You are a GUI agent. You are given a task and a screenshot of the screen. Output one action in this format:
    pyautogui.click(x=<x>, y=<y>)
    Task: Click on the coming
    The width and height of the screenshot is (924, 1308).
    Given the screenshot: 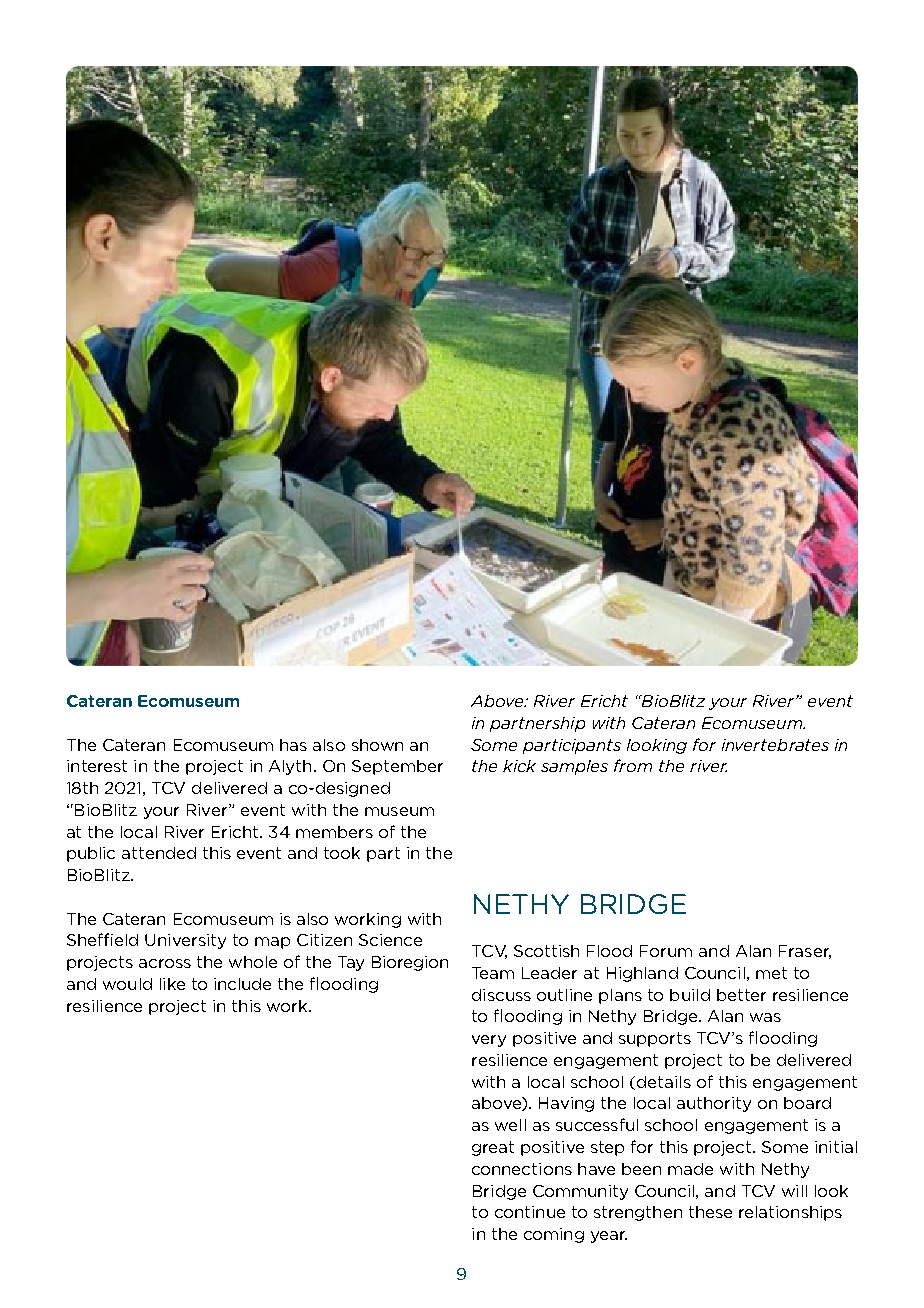 What is the action you would take?
    pyautogui.click(x=554, y=1235)
